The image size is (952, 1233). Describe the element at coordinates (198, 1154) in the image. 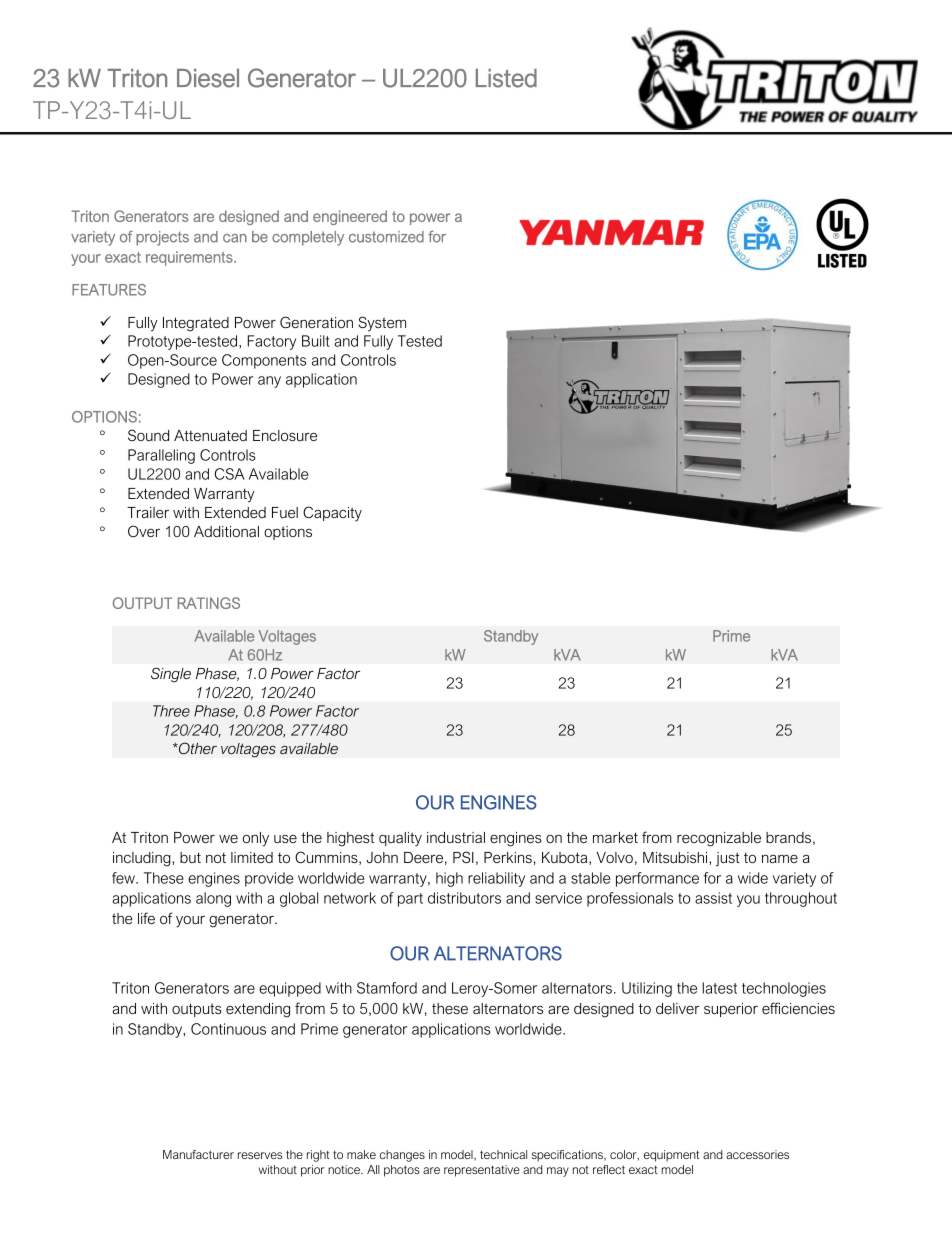

I see `Manufacturer` at that location.
